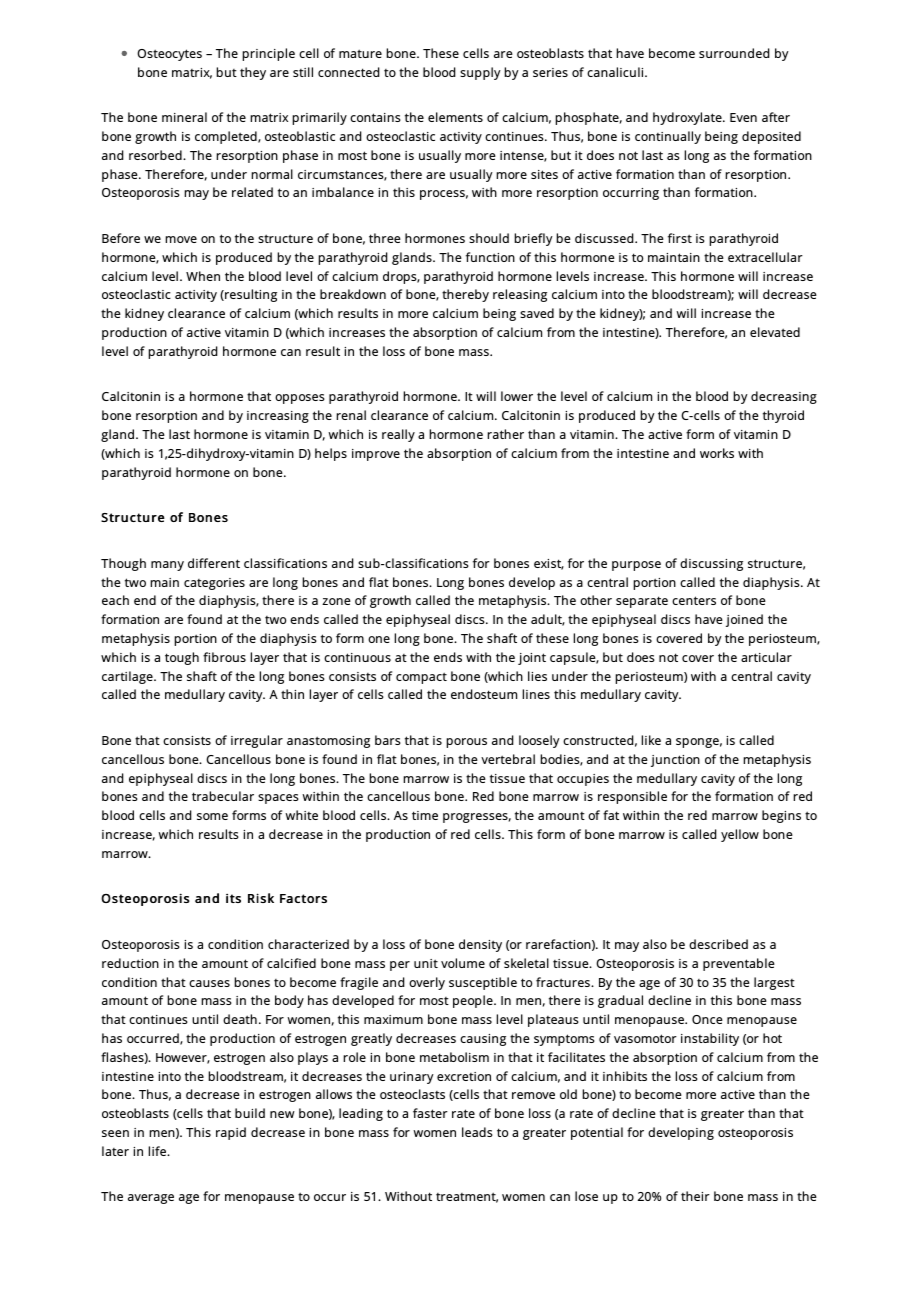 This screenshot has width=924, height=1308. I want to click on works, so click(717, 453).
